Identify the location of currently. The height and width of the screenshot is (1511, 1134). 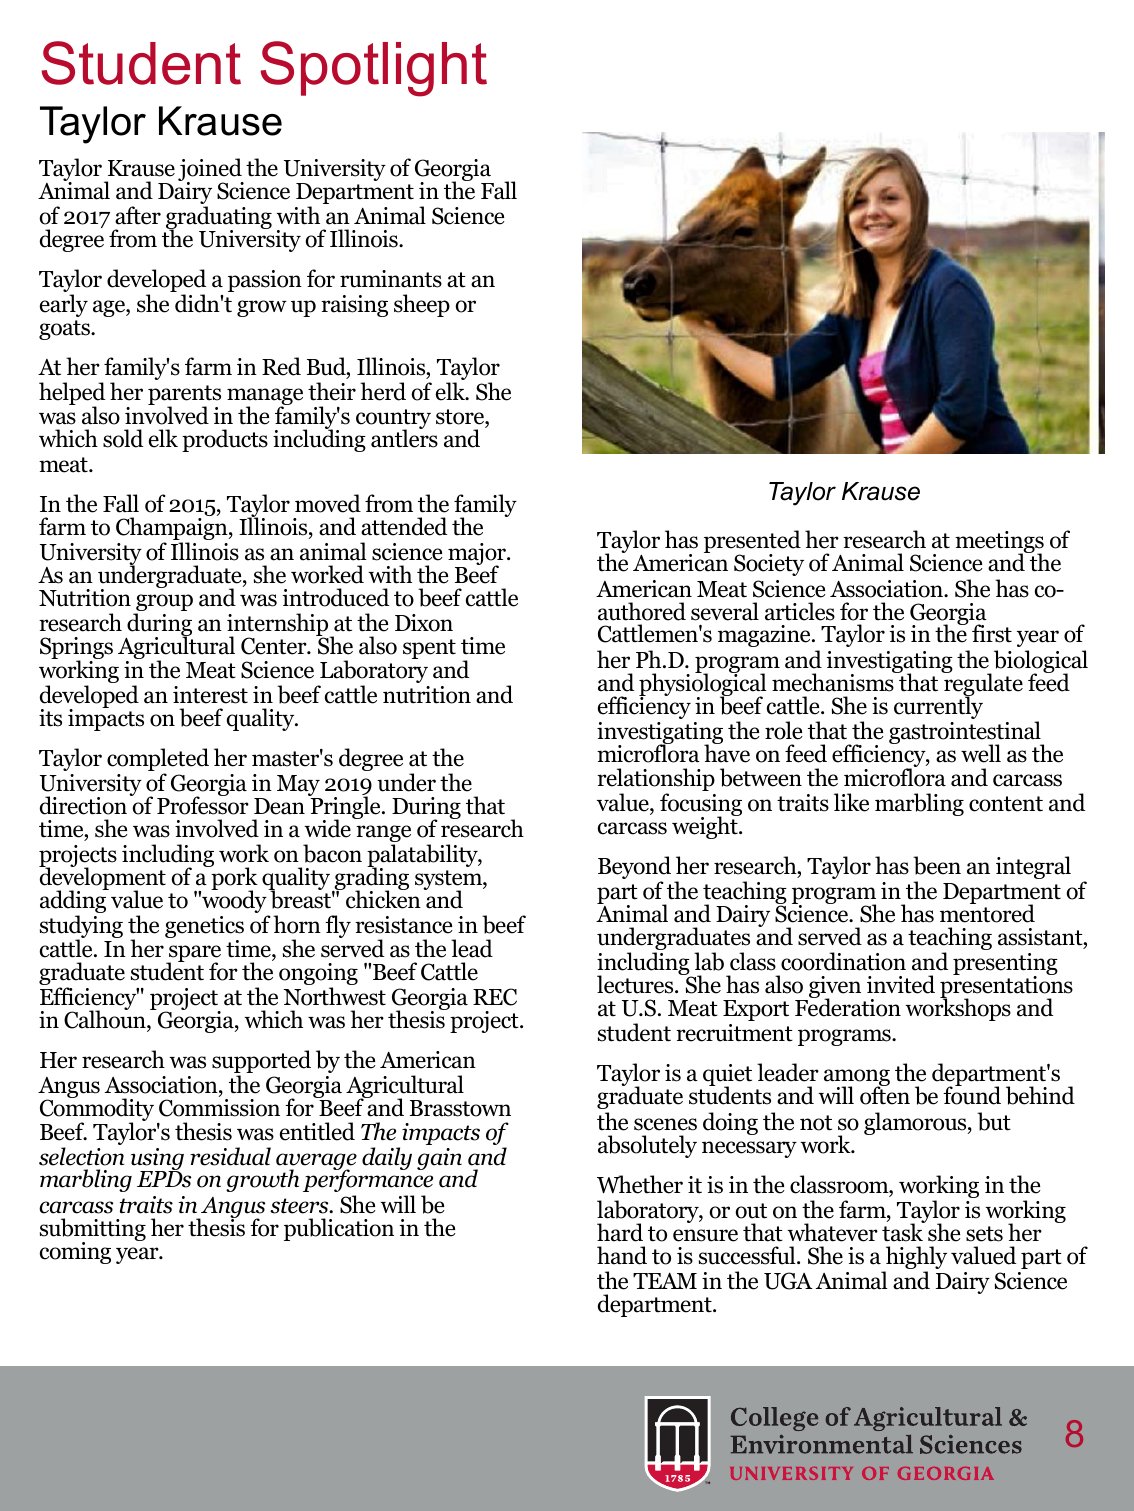
(938, 707).
